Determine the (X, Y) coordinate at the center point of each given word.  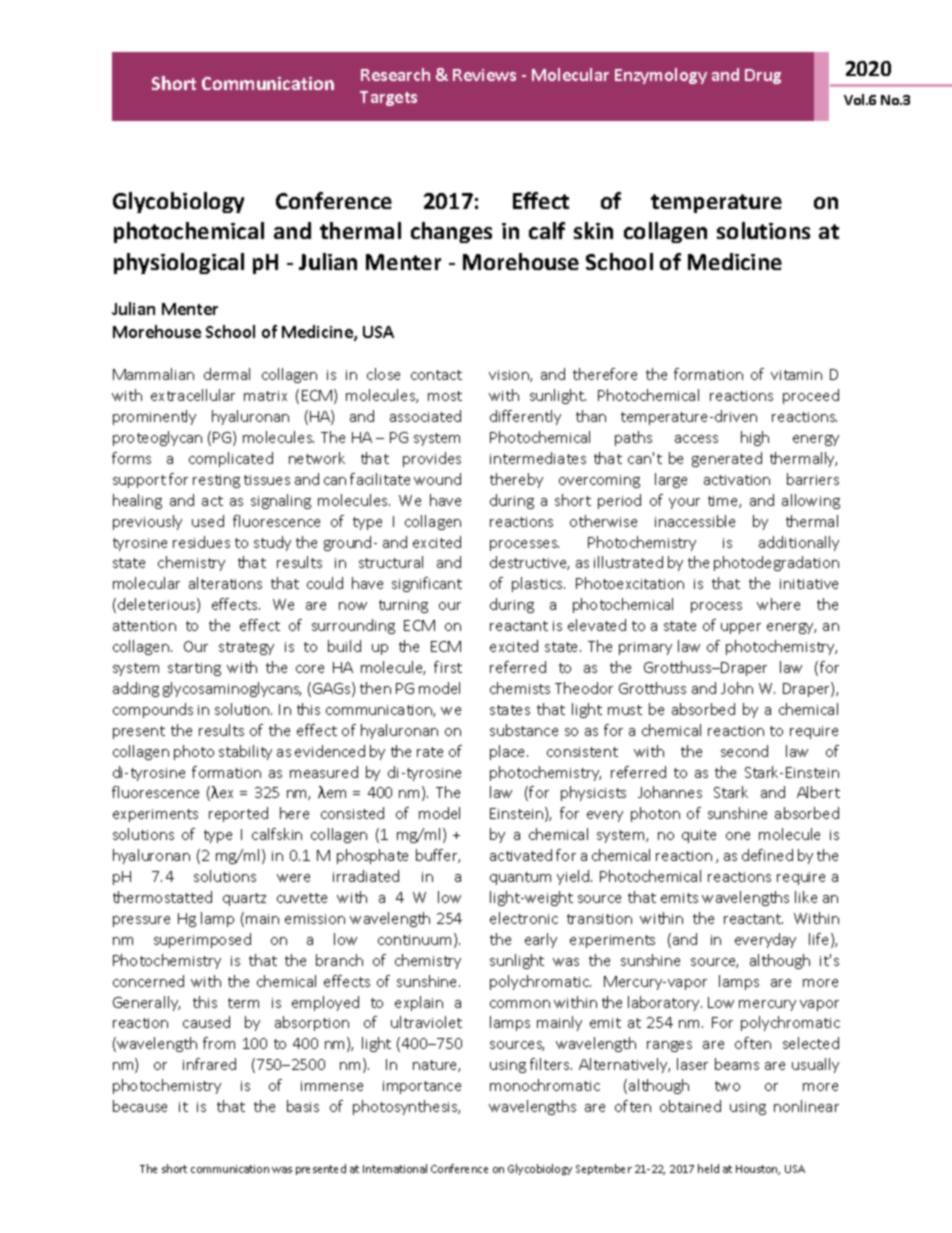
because (140, 1106)
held (708, 1168)
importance (422, 1087)
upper (741, 628)
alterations (225, 583)
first (448, 667)
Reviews (484, 75)
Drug (763, 76)
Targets (388, 98)
